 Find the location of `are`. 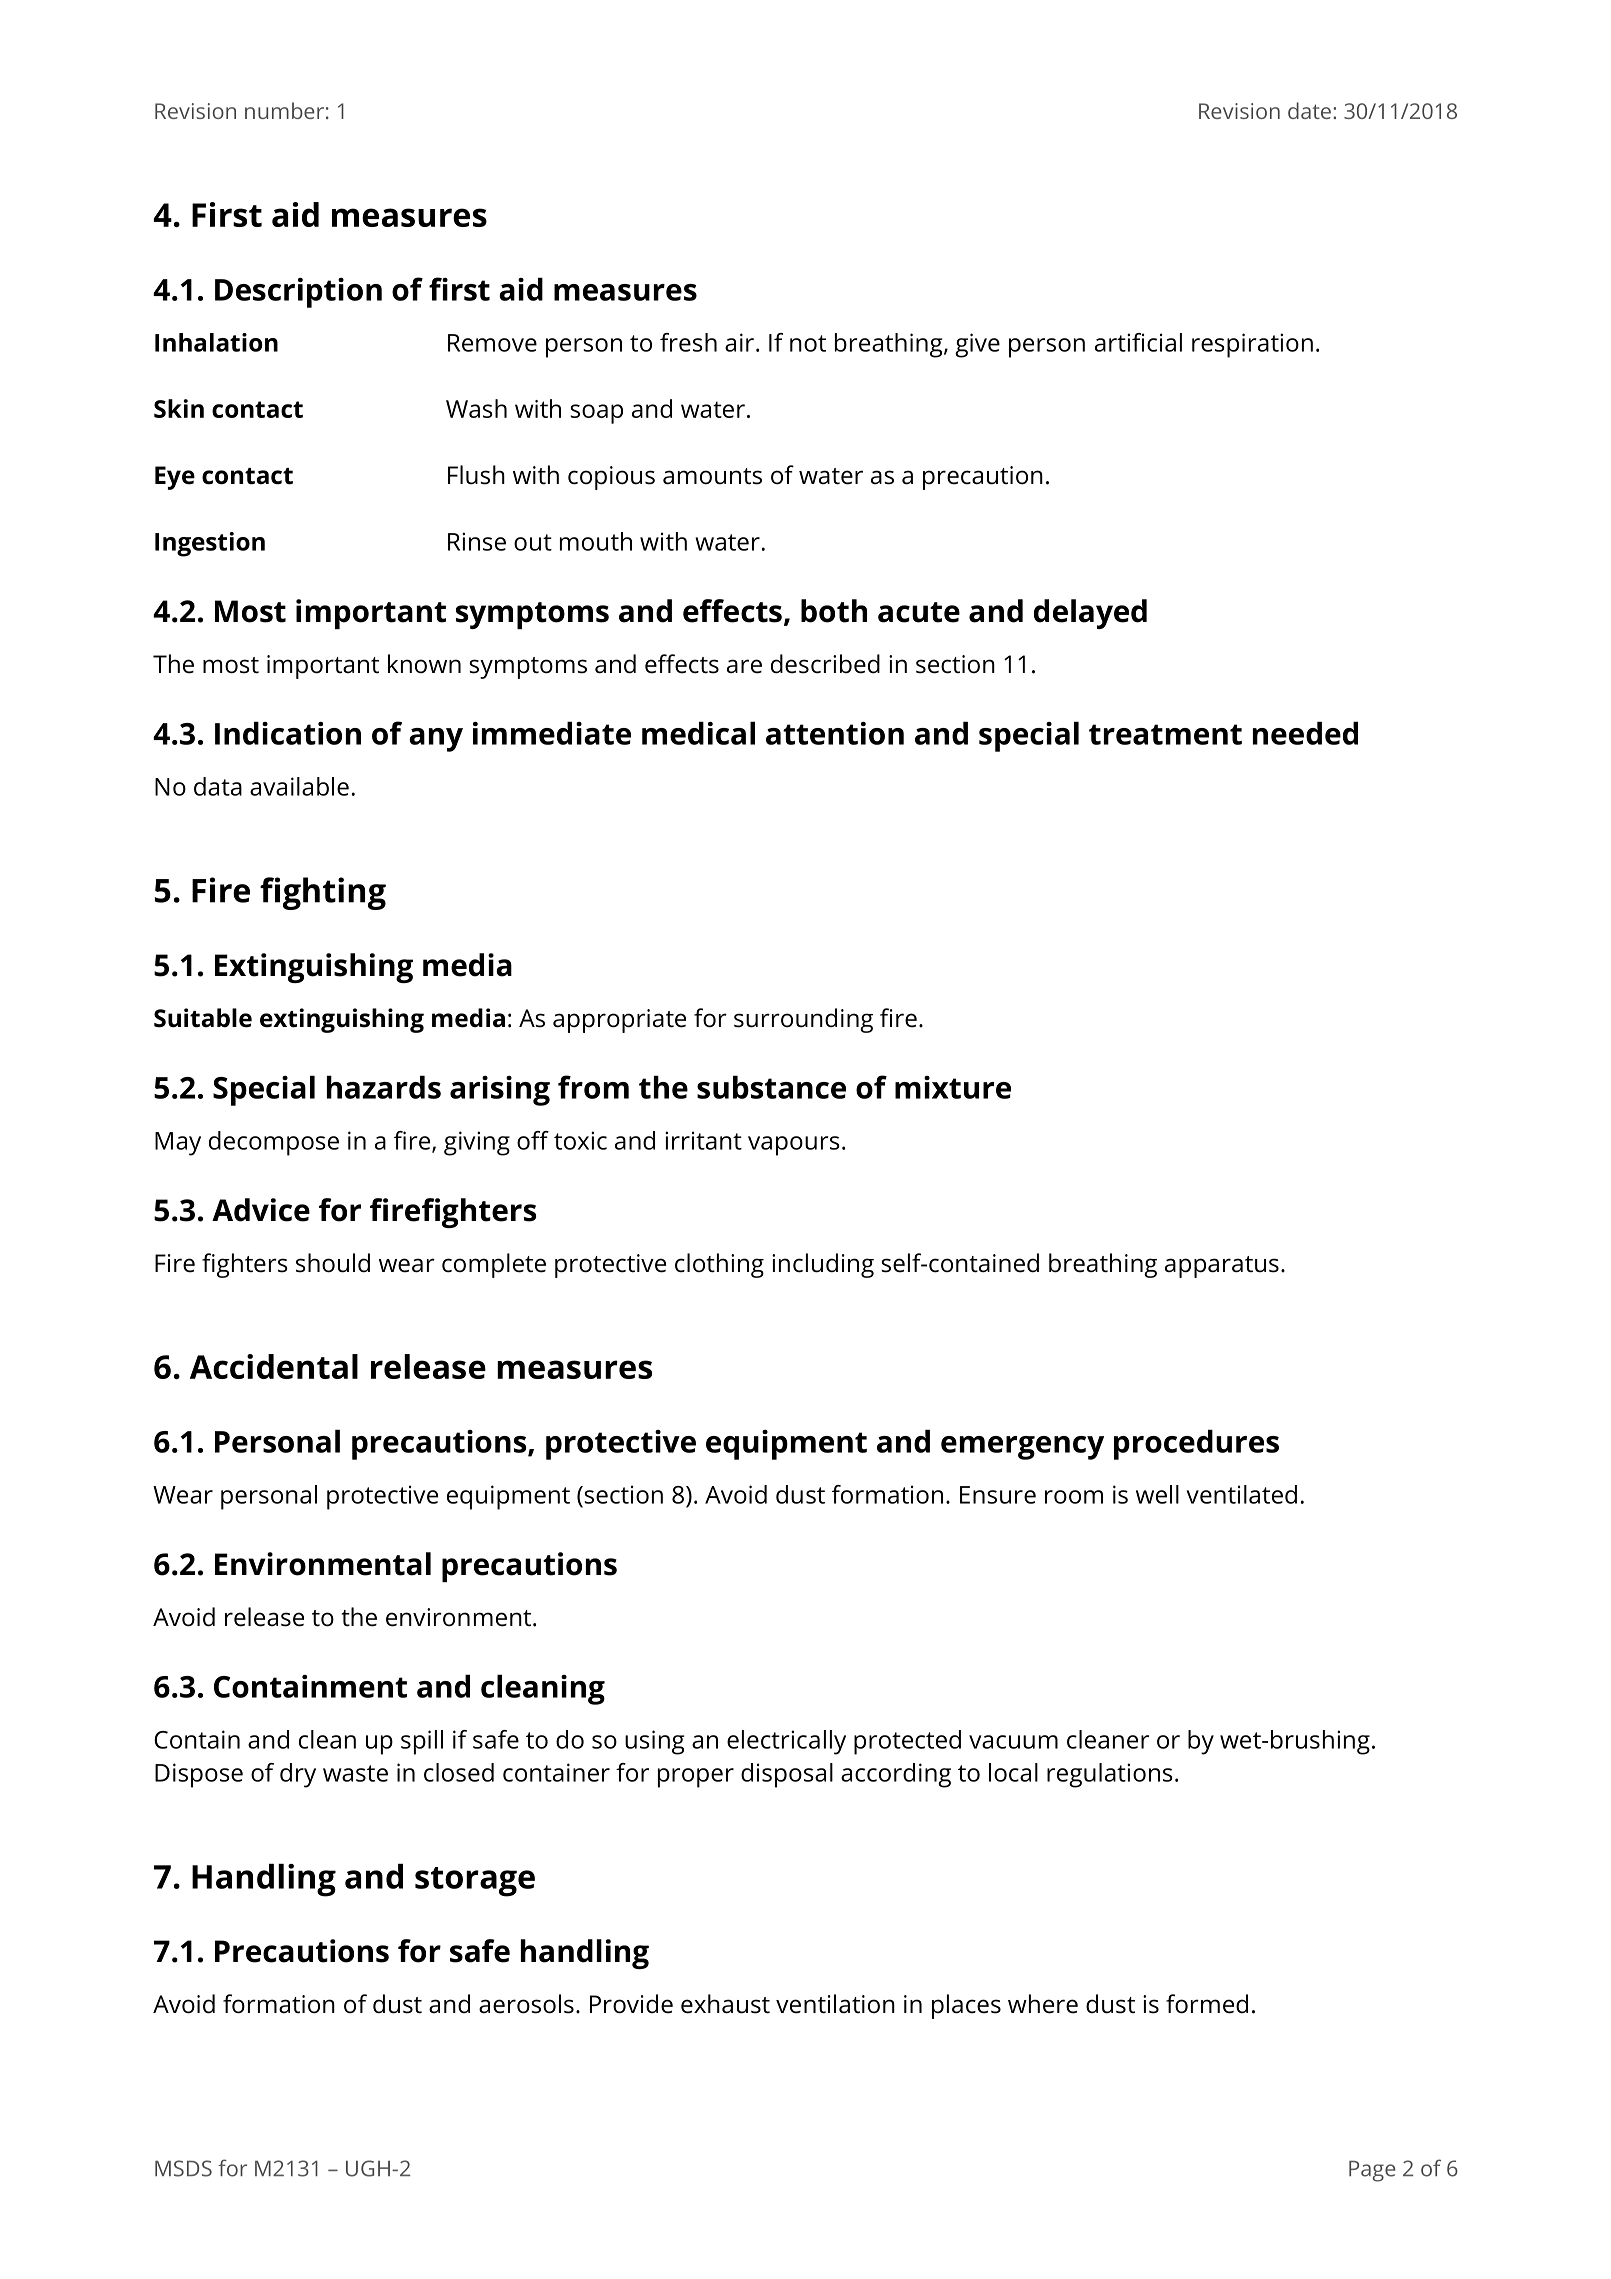

are is located at coordinates (744, 666).
